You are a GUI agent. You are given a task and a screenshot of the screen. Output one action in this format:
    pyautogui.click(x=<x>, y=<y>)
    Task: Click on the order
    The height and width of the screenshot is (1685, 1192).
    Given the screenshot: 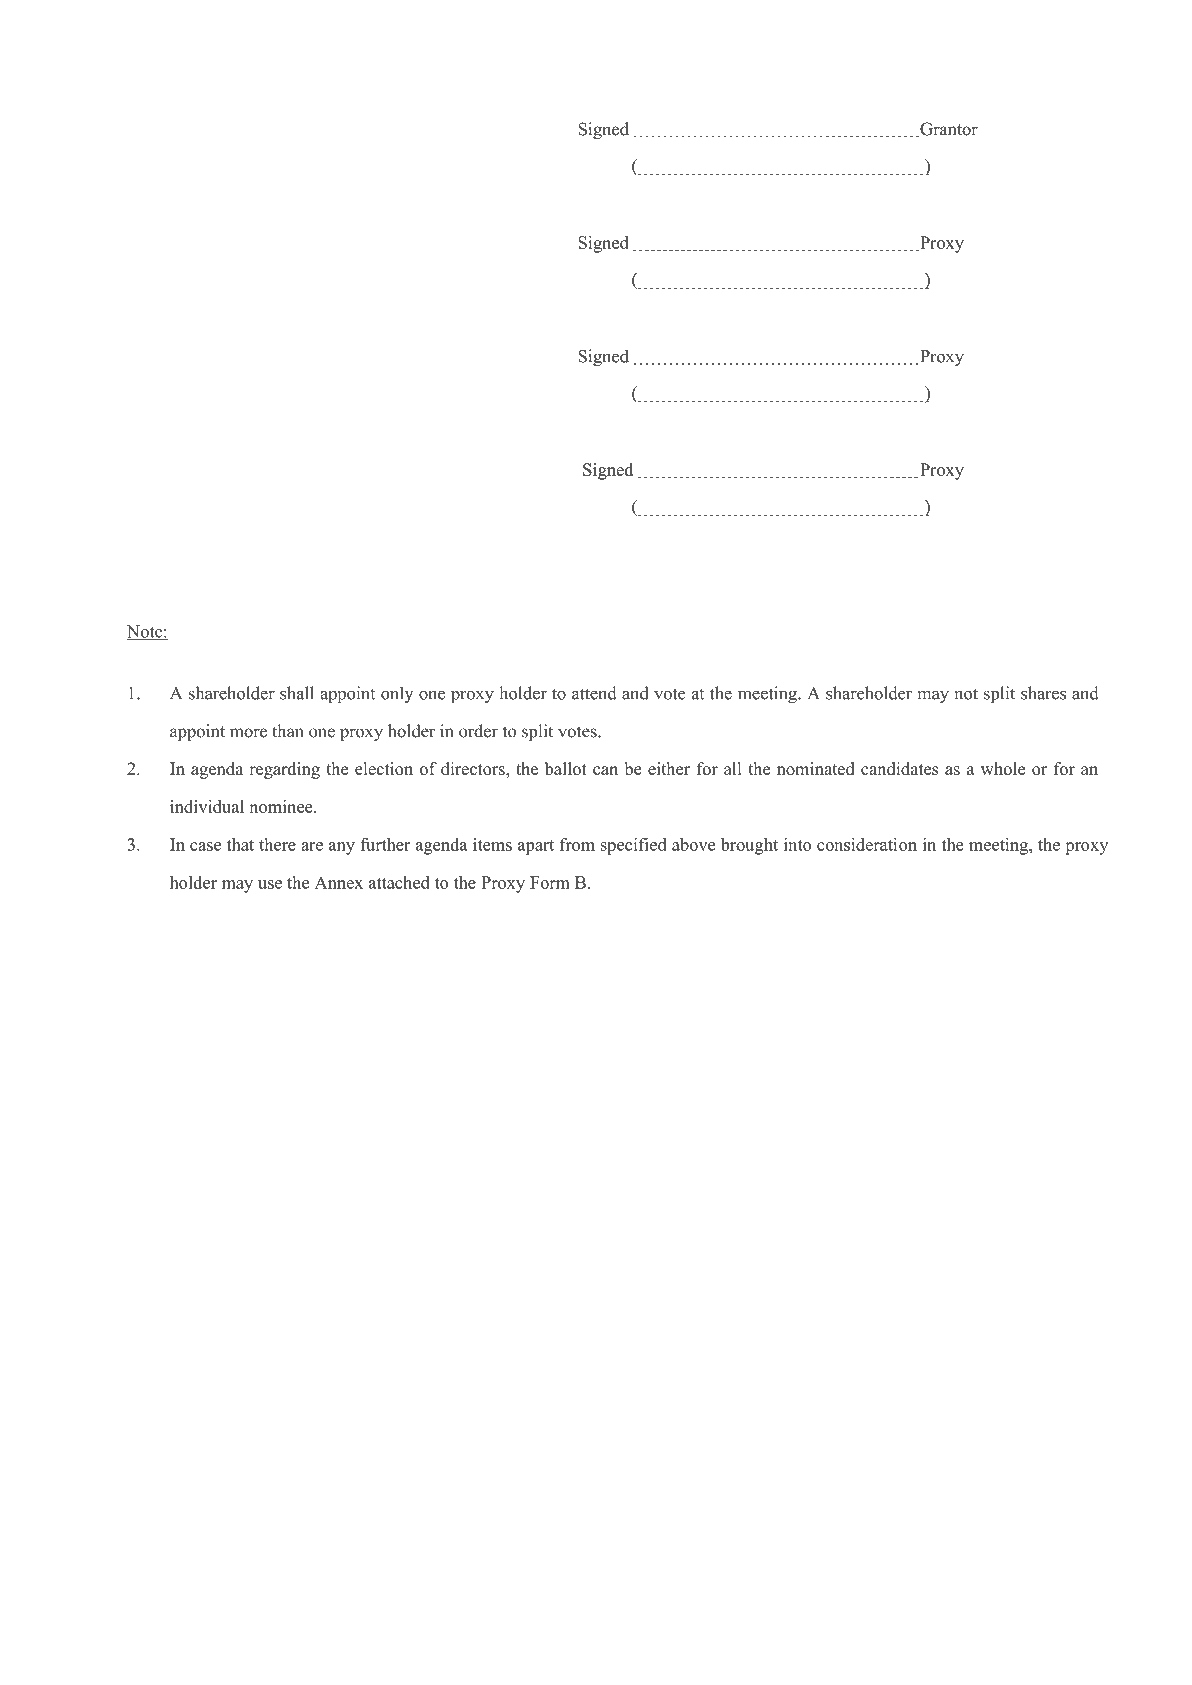 What is the action you would take?
    pyautogui.click(x=478, y=731)
